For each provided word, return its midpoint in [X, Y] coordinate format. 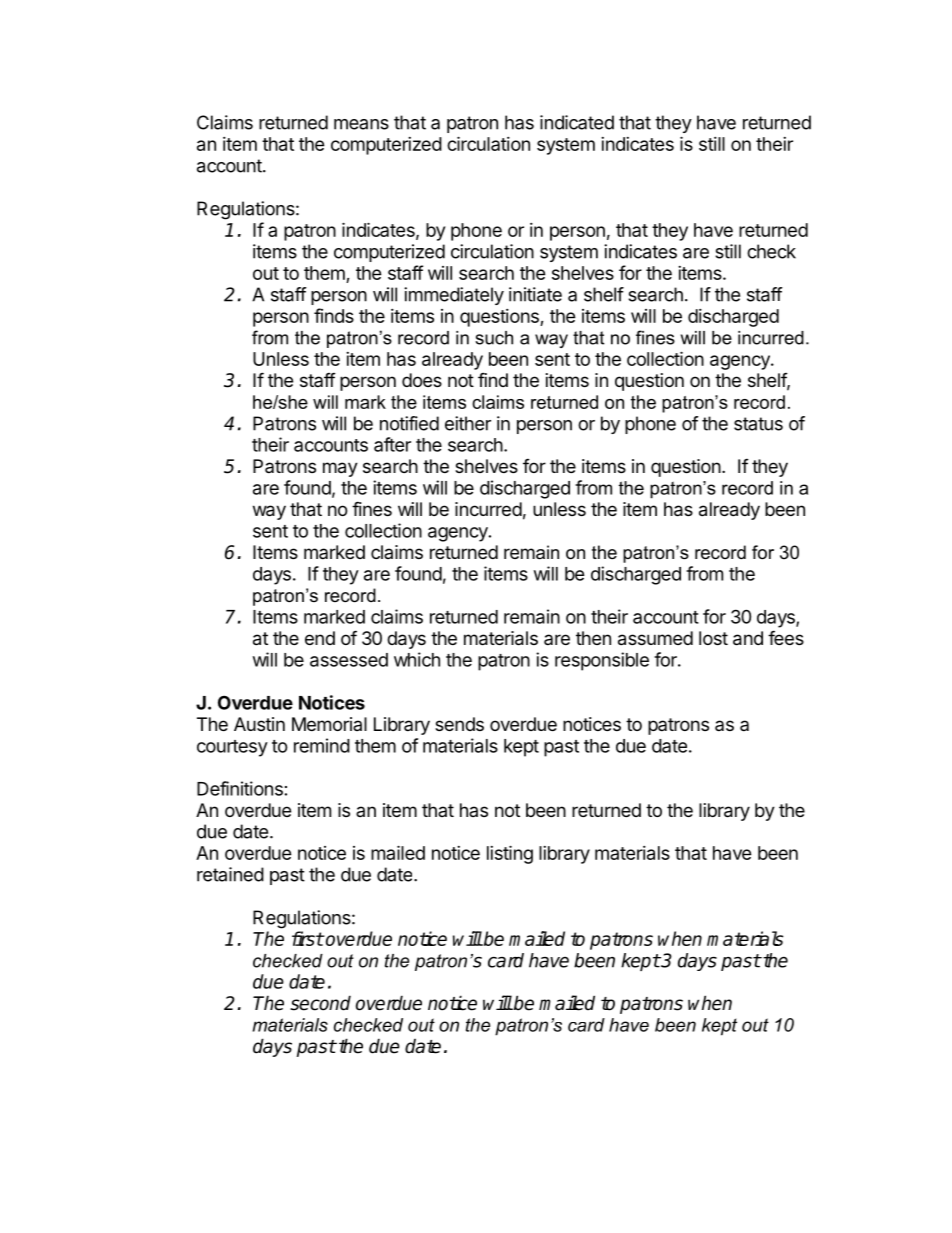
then [593, 638]
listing [510, 854]
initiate [535, 294]
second [320, 1003]
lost [713, 638]
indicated [577, 122]
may [340, 469]
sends [459, 724]
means [361, 124]
